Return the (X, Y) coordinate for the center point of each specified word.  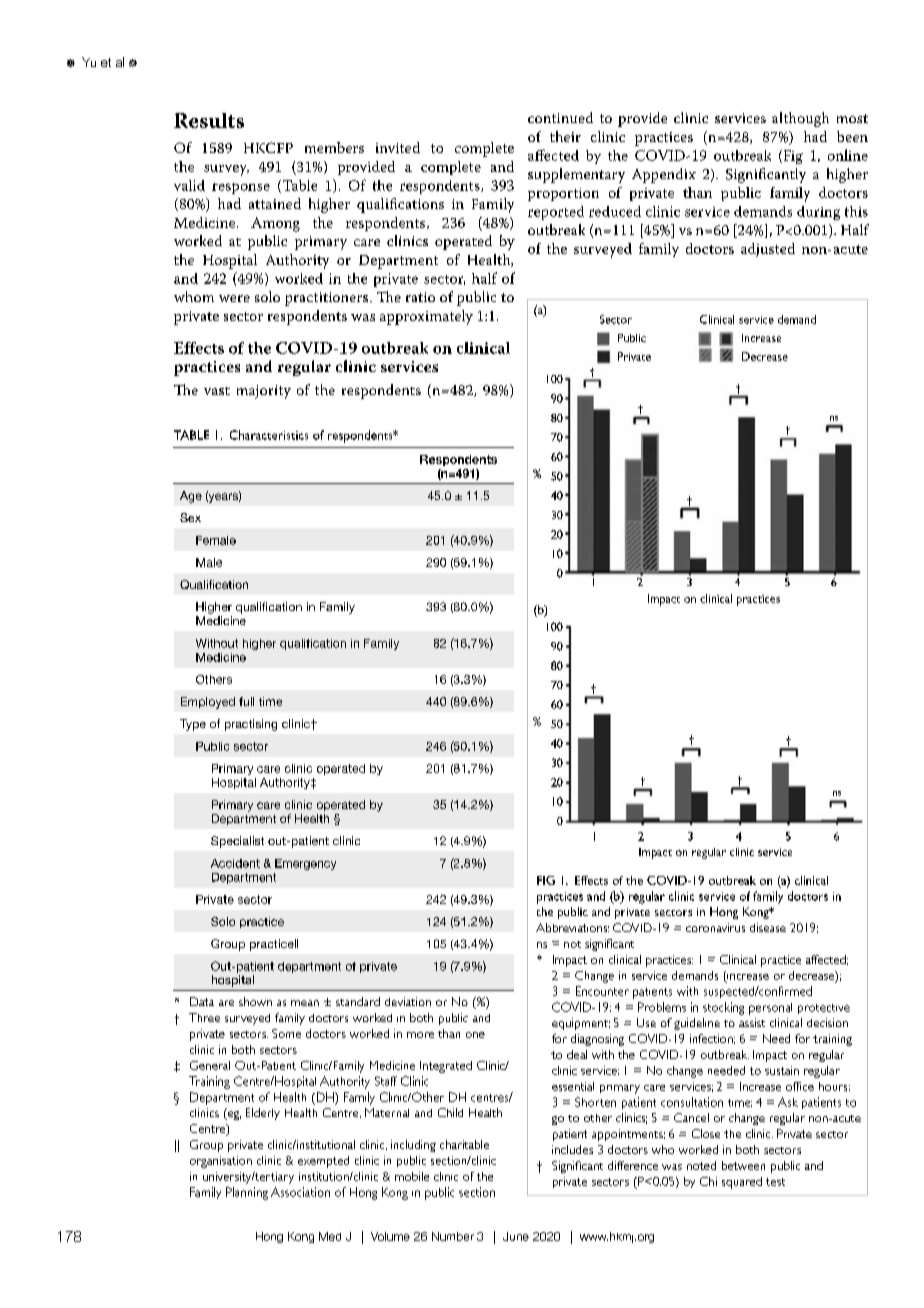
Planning (247, 1193)
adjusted (768, 250)
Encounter (602, 991)
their (565, 136)
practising (251, 725)
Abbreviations (572, 927)
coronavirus (715, 927)
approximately (426, 317)
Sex (190, 517)
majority (264, 392)
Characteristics (269, 435)
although (800, 119)
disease (768, 927)
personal (770, 1009)
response (241, 188)
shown (255, 1001)
